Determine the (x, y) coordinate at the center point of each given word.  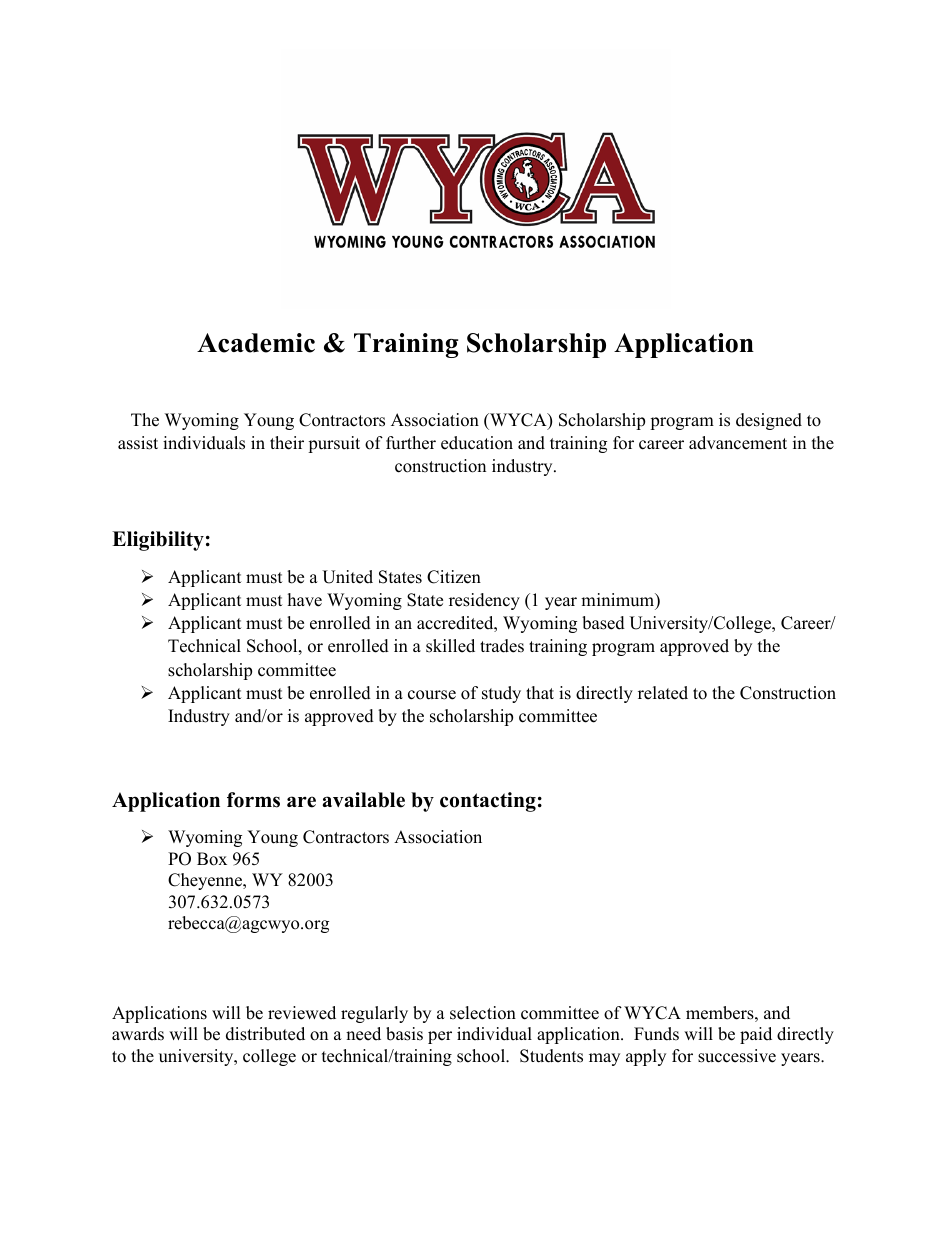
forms (253, 800)
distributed (265, 1034)
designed (769, 421)
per (440, 1037)
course (432, 695)
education (477, 443)
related (663, 693)
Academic (256, 343)
